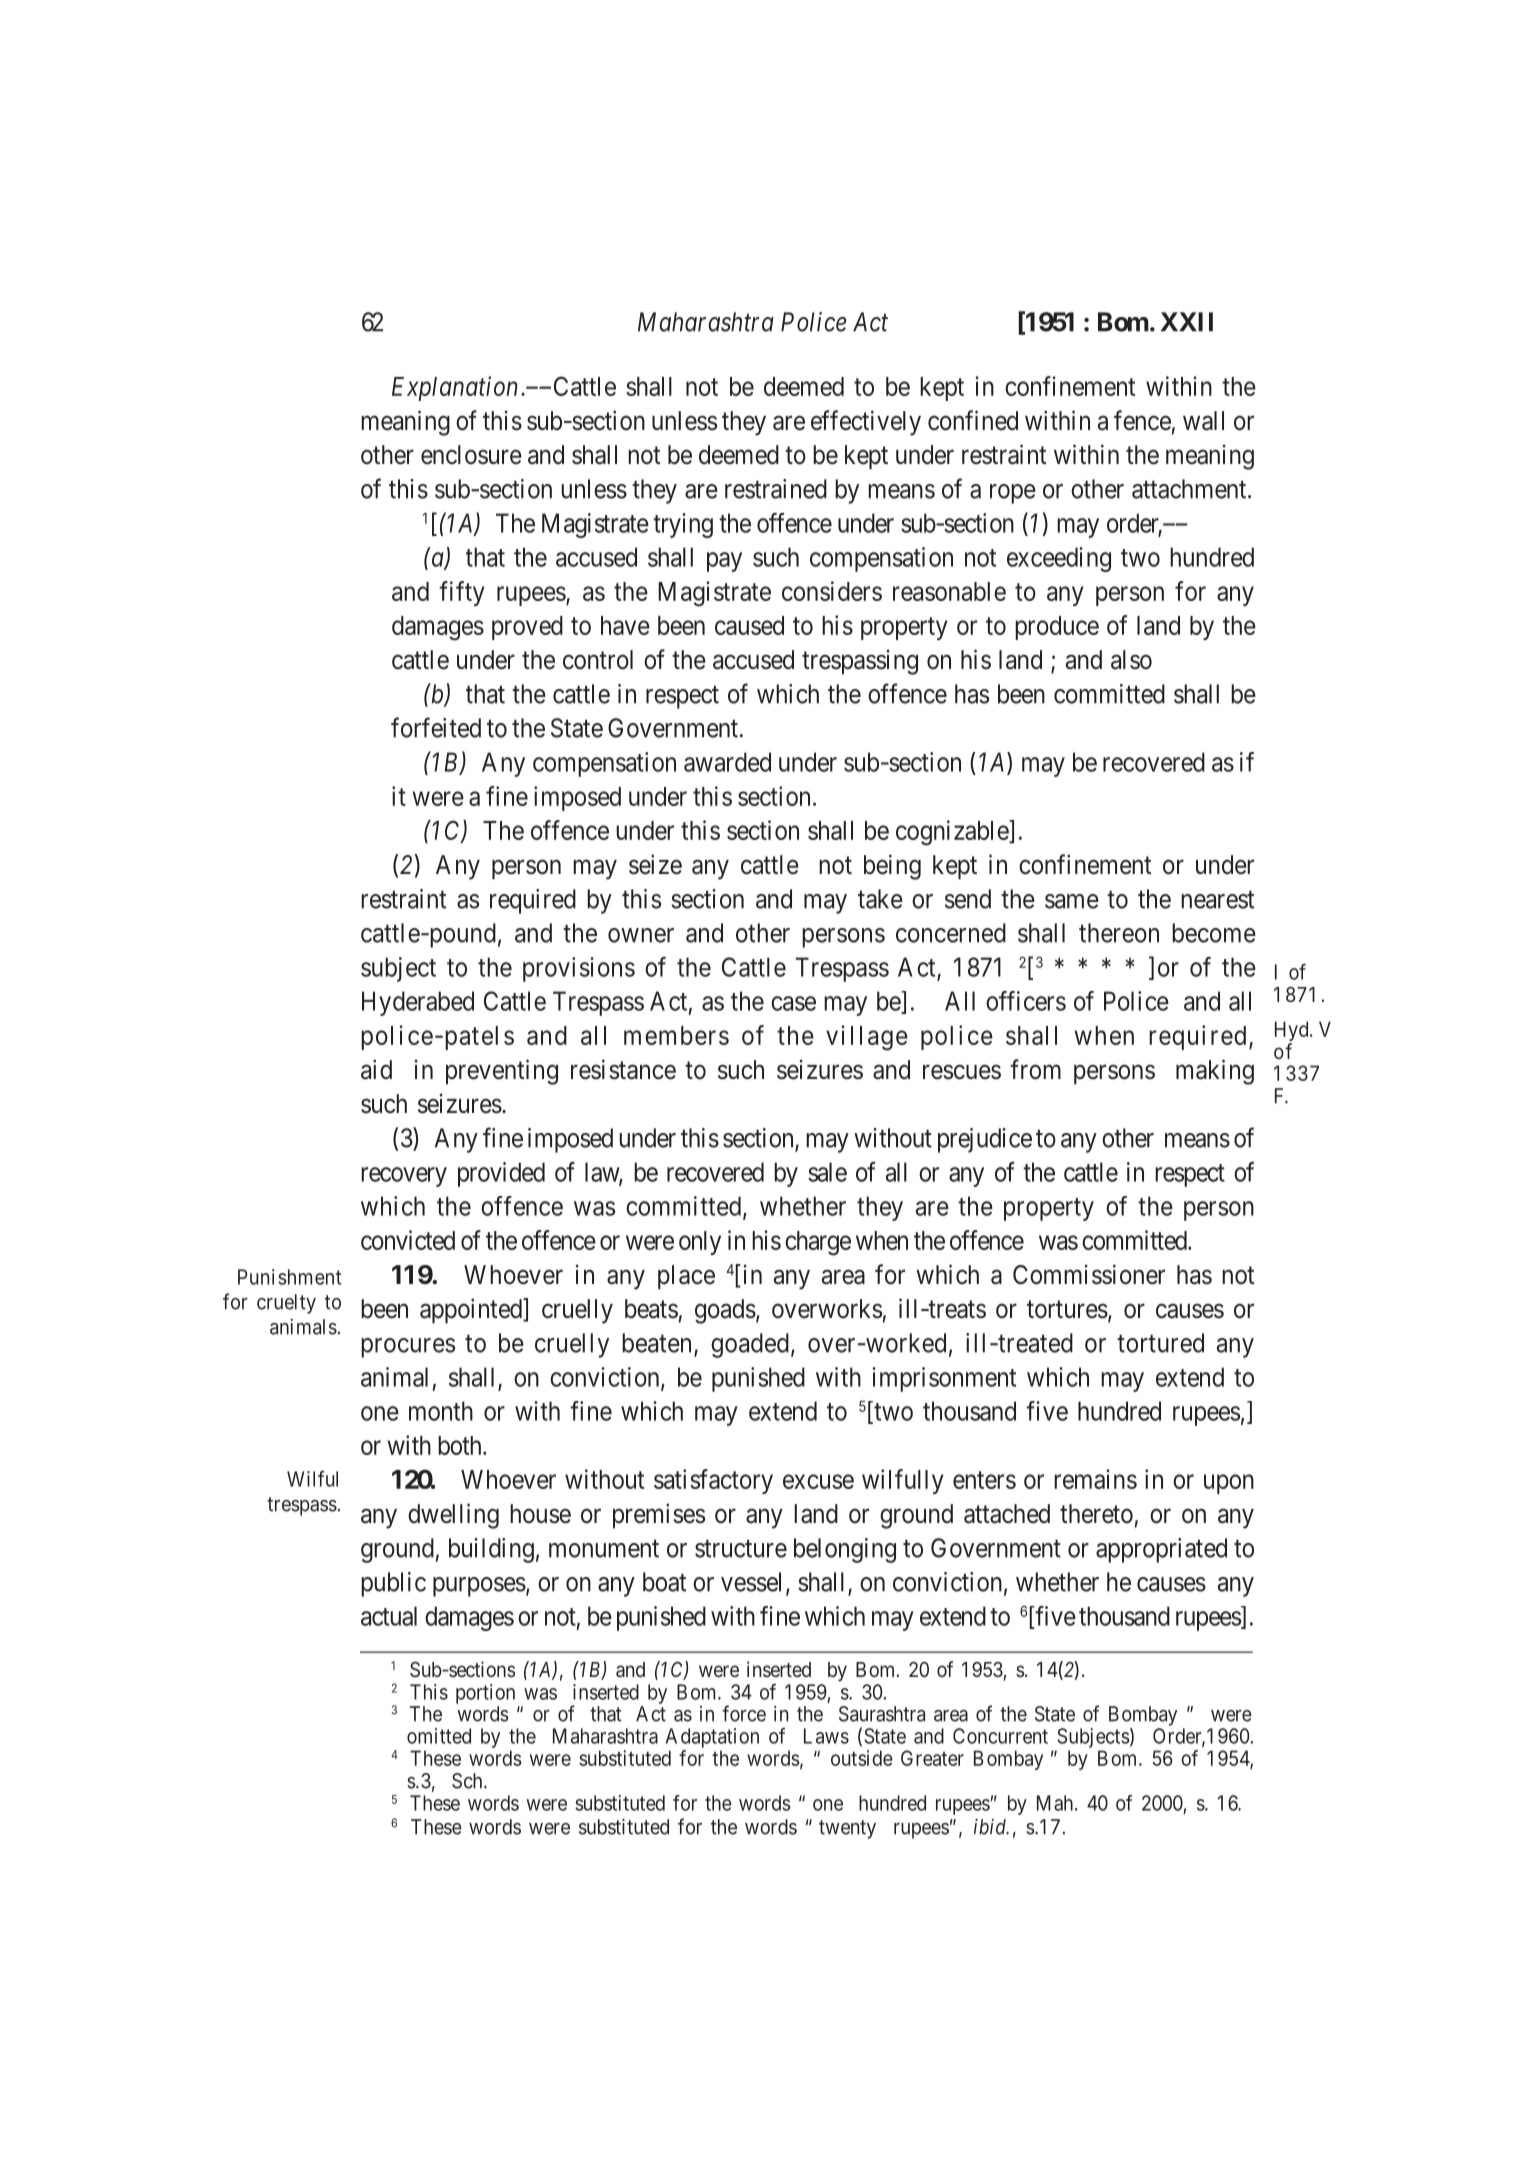  I want to click on enclosure, so click(471, 455).
